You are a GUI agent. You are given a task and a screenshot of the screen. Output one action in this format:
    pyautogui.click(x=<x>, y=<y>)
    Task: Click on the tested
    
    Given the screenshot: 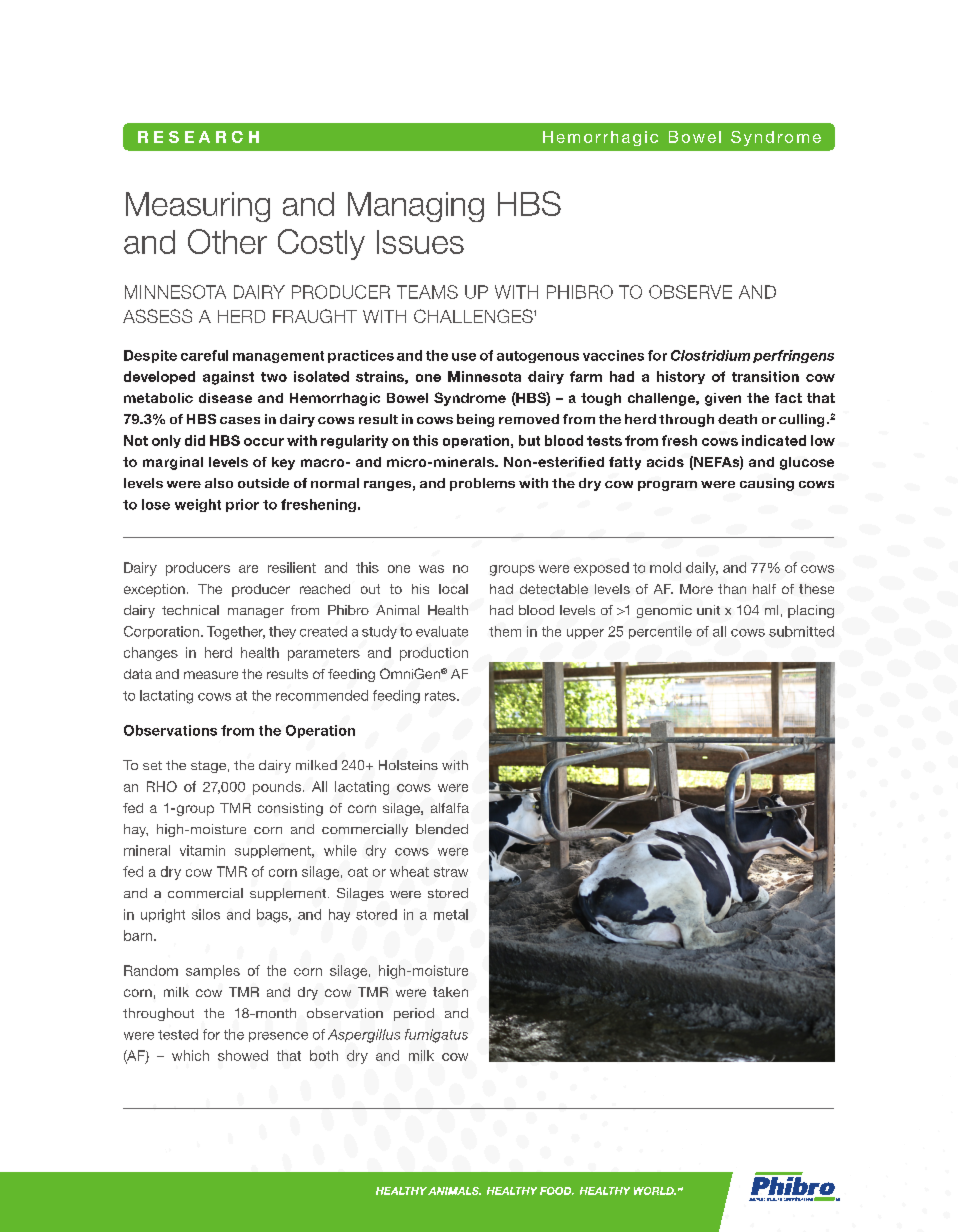 What is the action you would take?
    pyautogui.click(x=178, y=1034)
